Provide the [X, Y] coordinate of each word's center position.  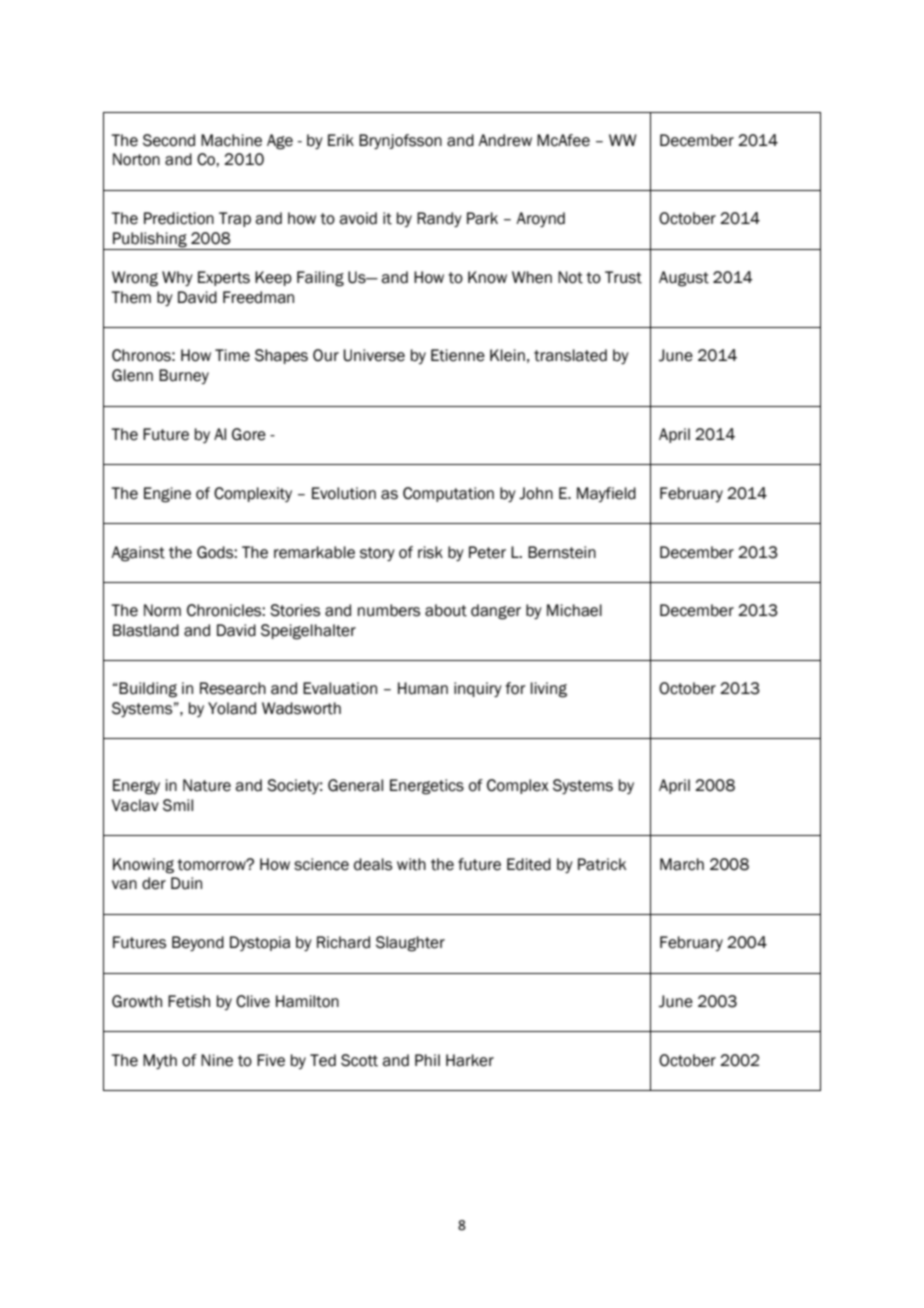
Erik [341, 140]
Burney [184, 376]
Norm [162, 610]
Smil [178, 805]
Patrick [602, 864]
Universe [374, 355]
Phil [427, 1060]
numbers [389, 610]
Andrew [505, 140]
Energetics [427, 787]
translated [570, 355]
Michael [574, 610]
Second [169, 140]
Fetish [189, 1001]
